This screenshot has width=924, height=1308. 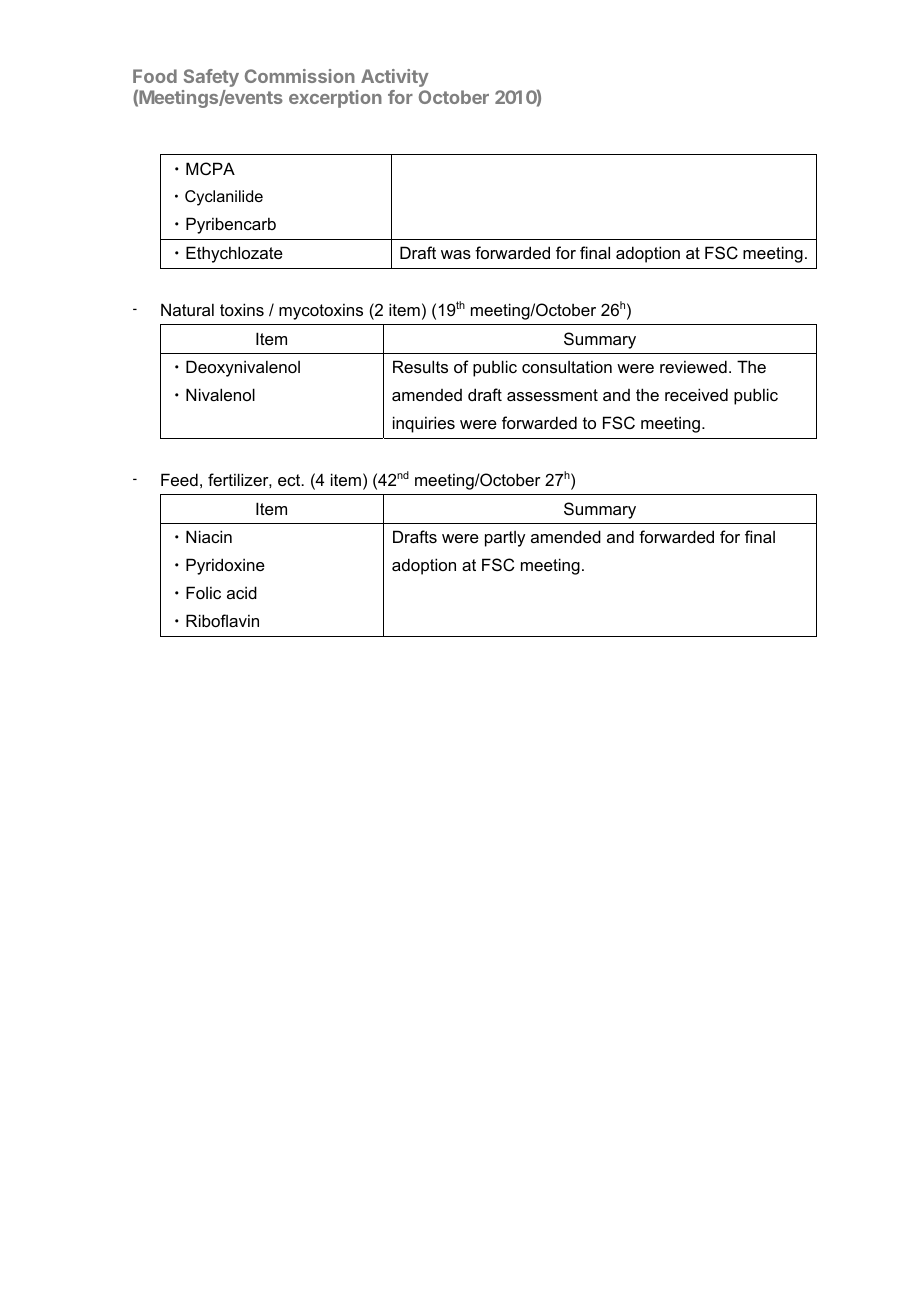 What do you see at coordinates (211, 78) in the screenshot?
I see `Safety` at bounding box center [211, 78].
